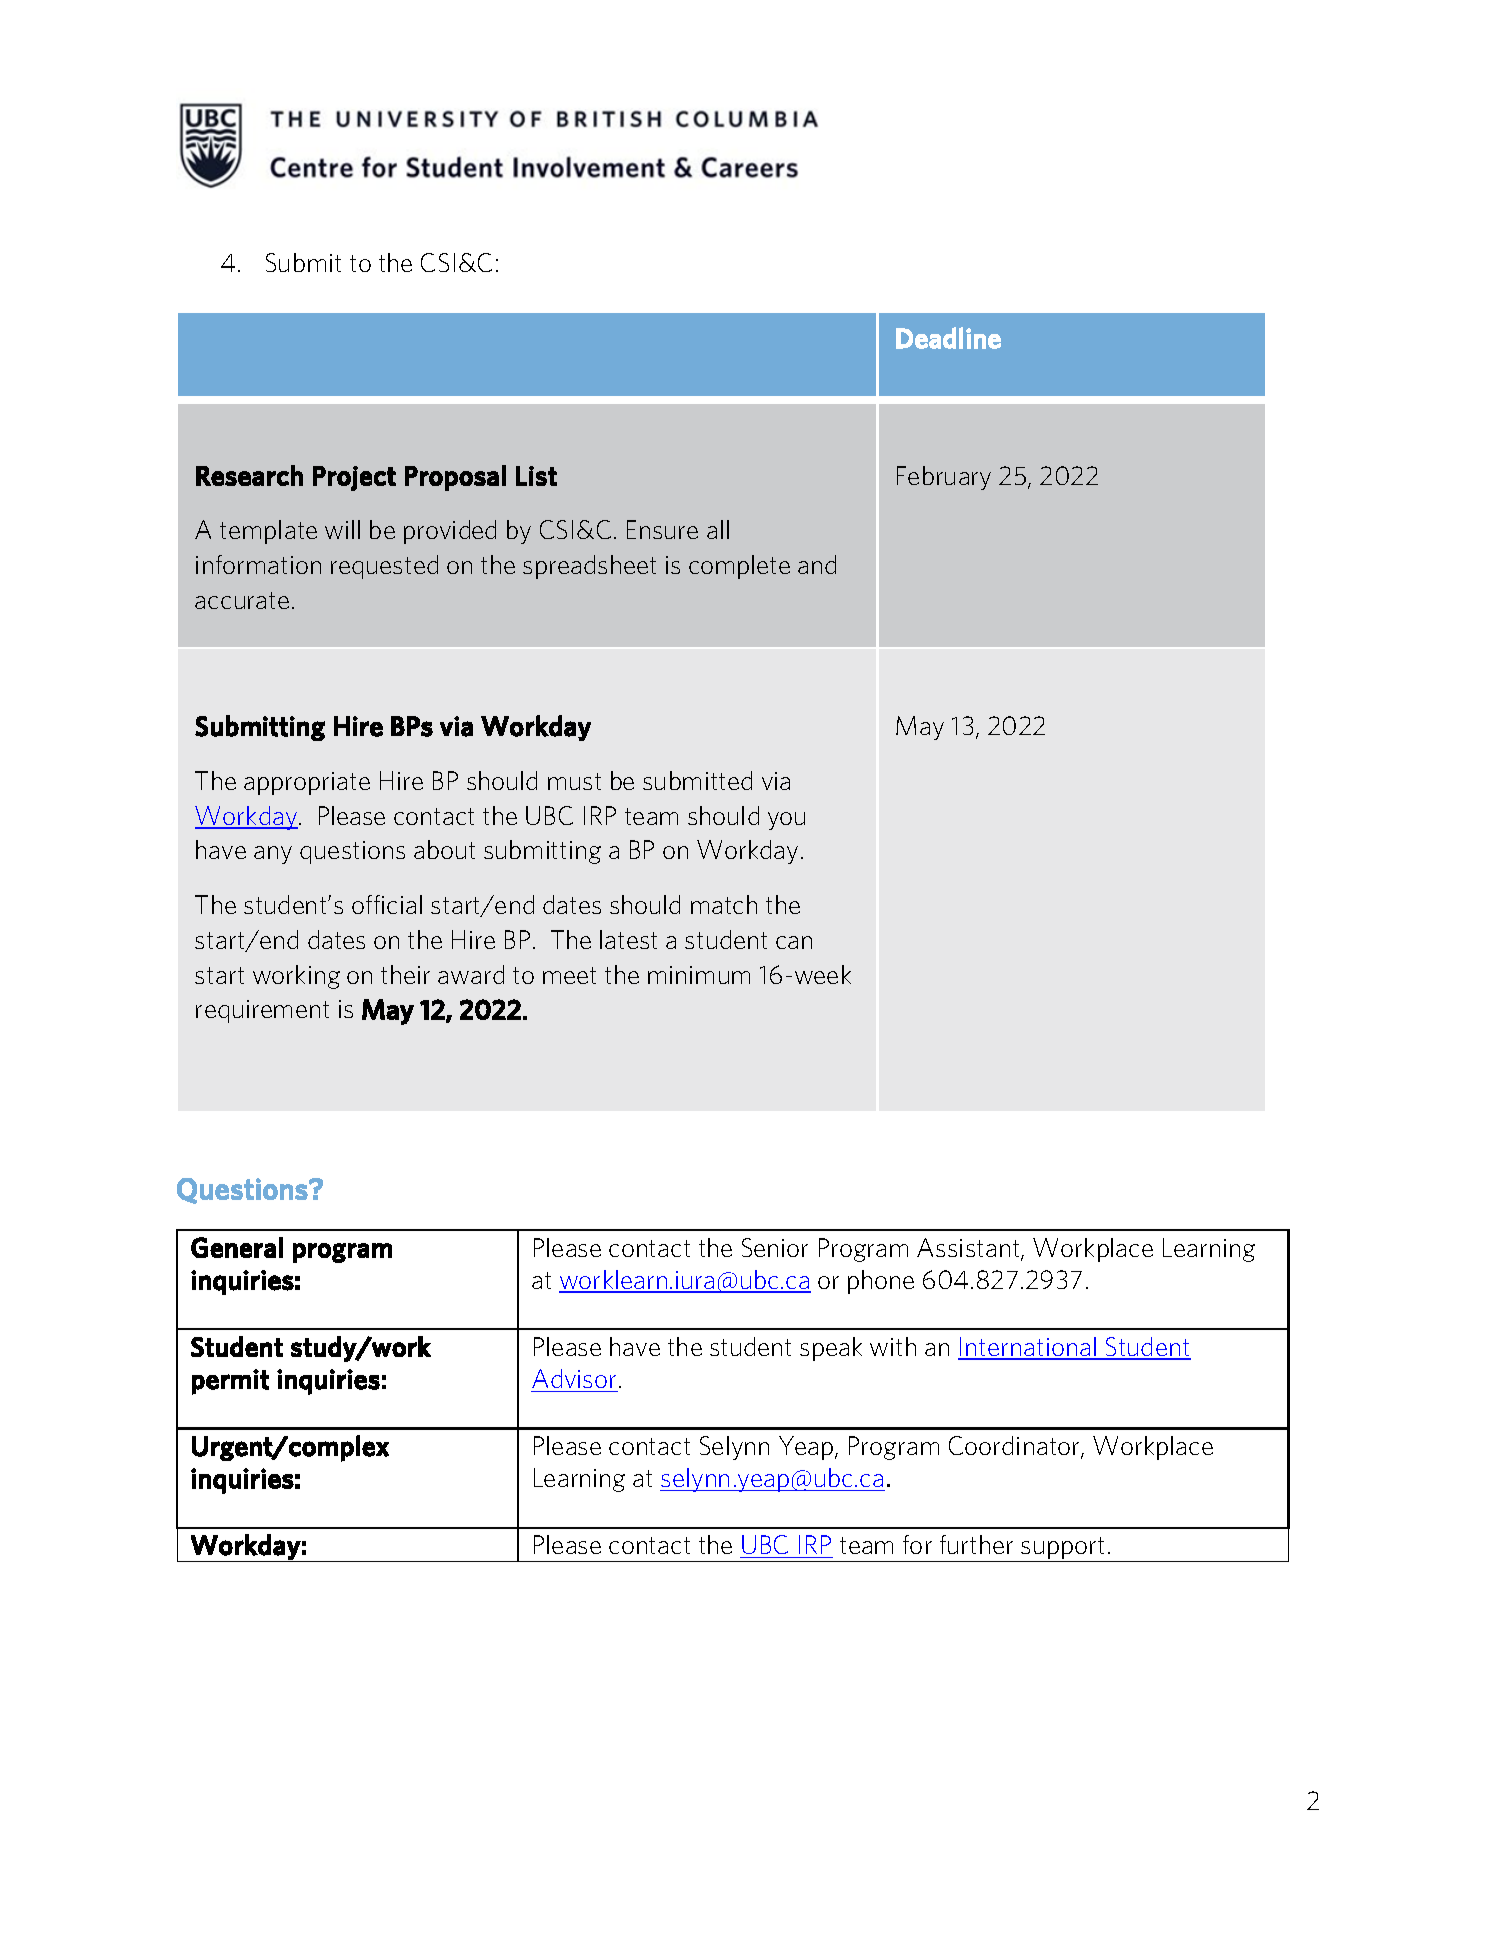 This screenshot has width=1497, height=1938. What do you see at coordinates (948, 338) in the screenshot?
I see `Deadline` at bounding box center [948, 338].
